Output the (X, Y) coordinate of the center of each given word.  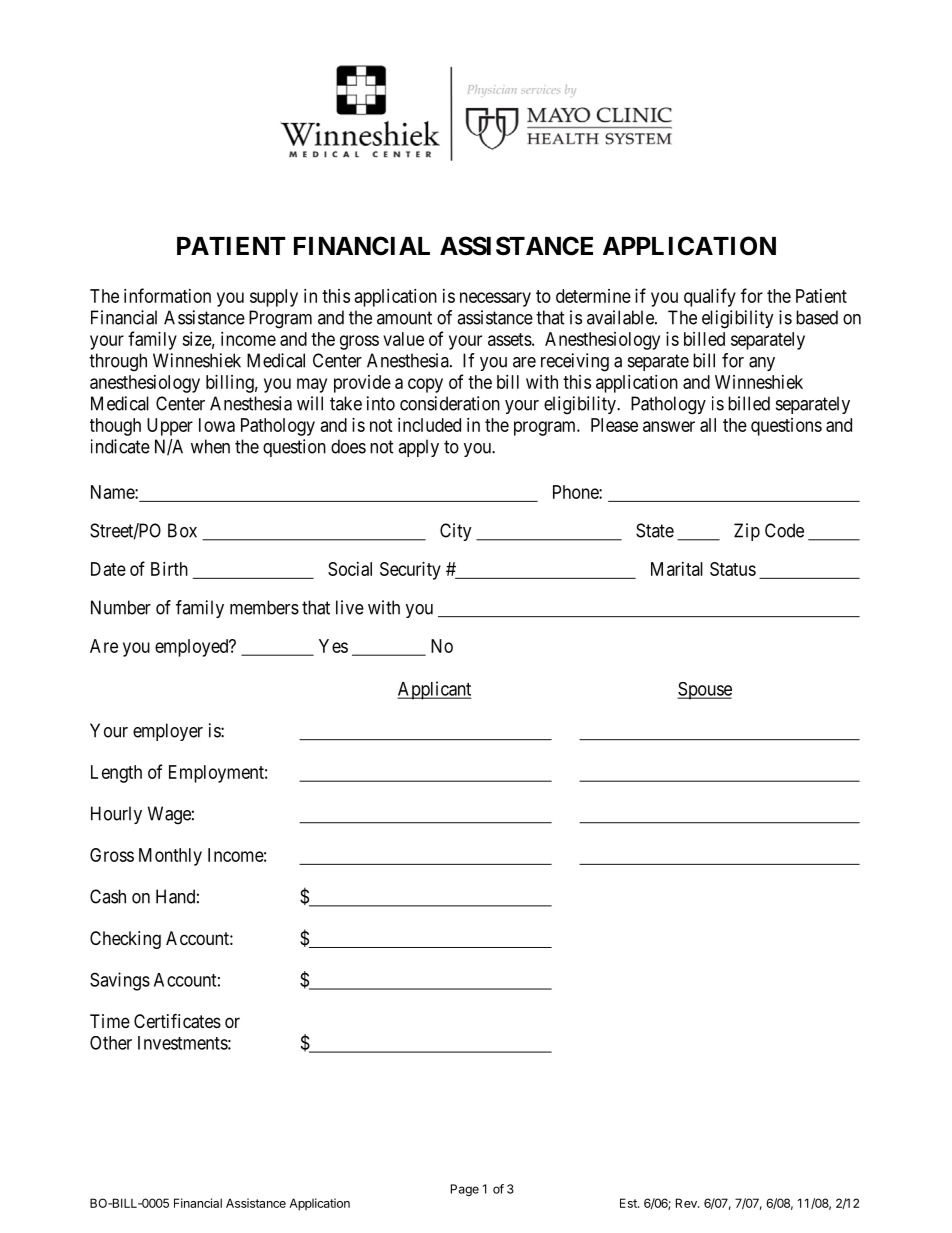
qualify (710, 297)
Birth (169, 569)
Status (733, 569)
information (167, 295)
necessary (495, 299)
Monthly (170, 857)
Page (465, 1190)
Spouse (704, 691)
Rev (687, 1203)
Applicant (434, 690)
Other (111, 1043)
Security (410, 571)
